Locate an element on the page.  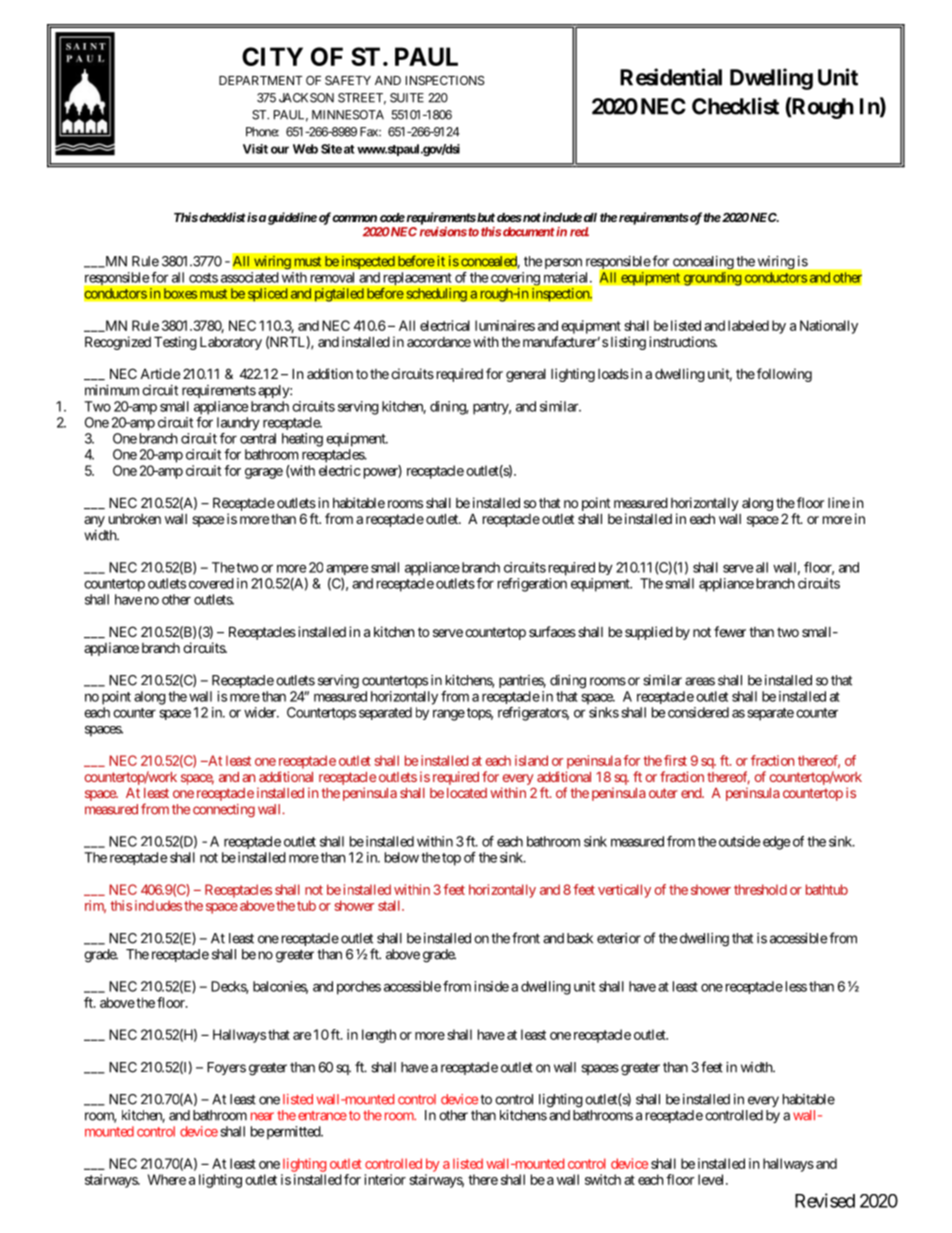
Residential is located at coordinates (671, 77).
